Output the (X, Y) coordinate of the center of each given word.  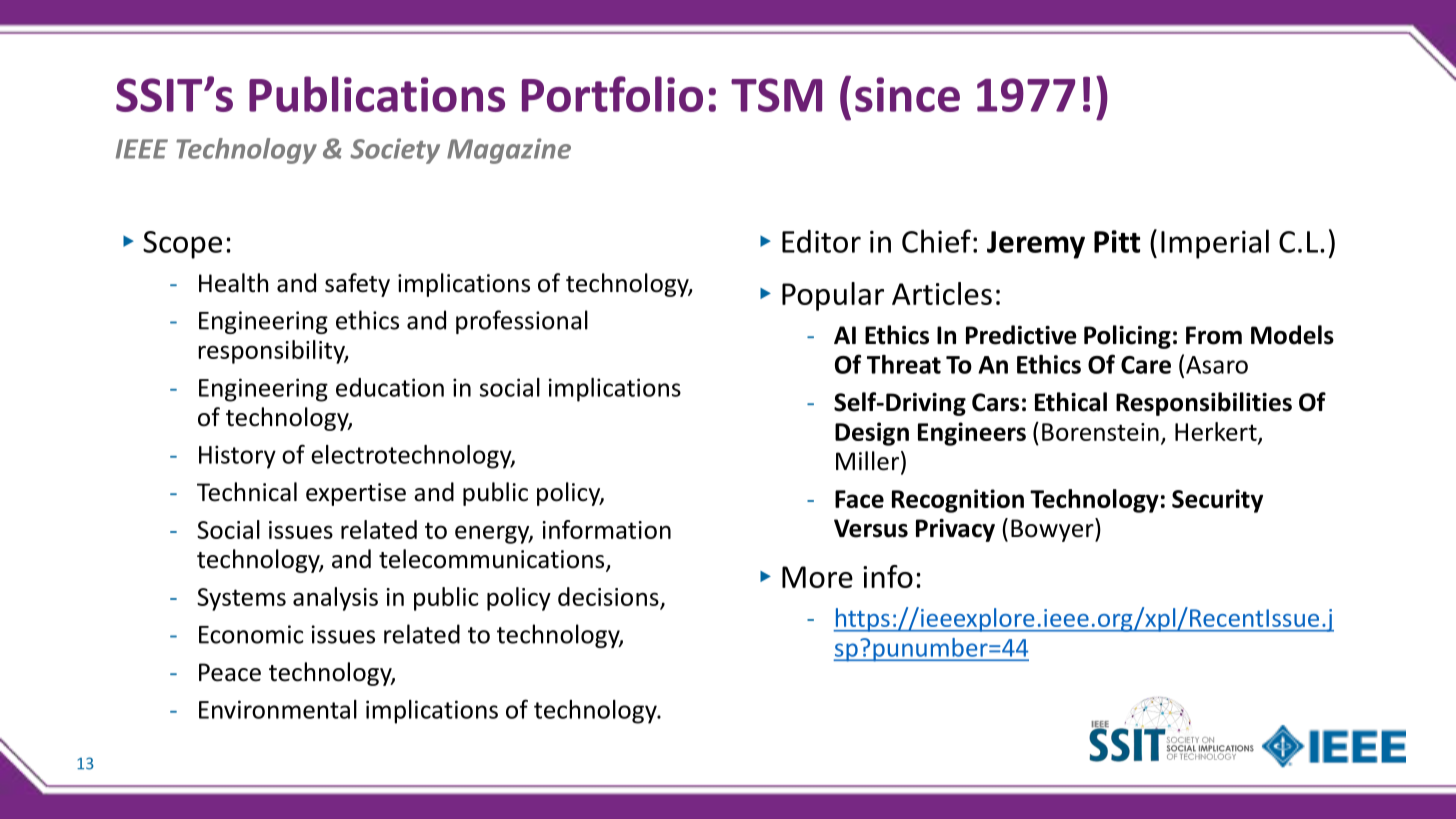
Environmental (278, 709)
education (390, 387)
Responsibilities (1204, 404)
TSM (776, 95)
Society (395, 151)
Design (872, 434)
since (907, 94)
